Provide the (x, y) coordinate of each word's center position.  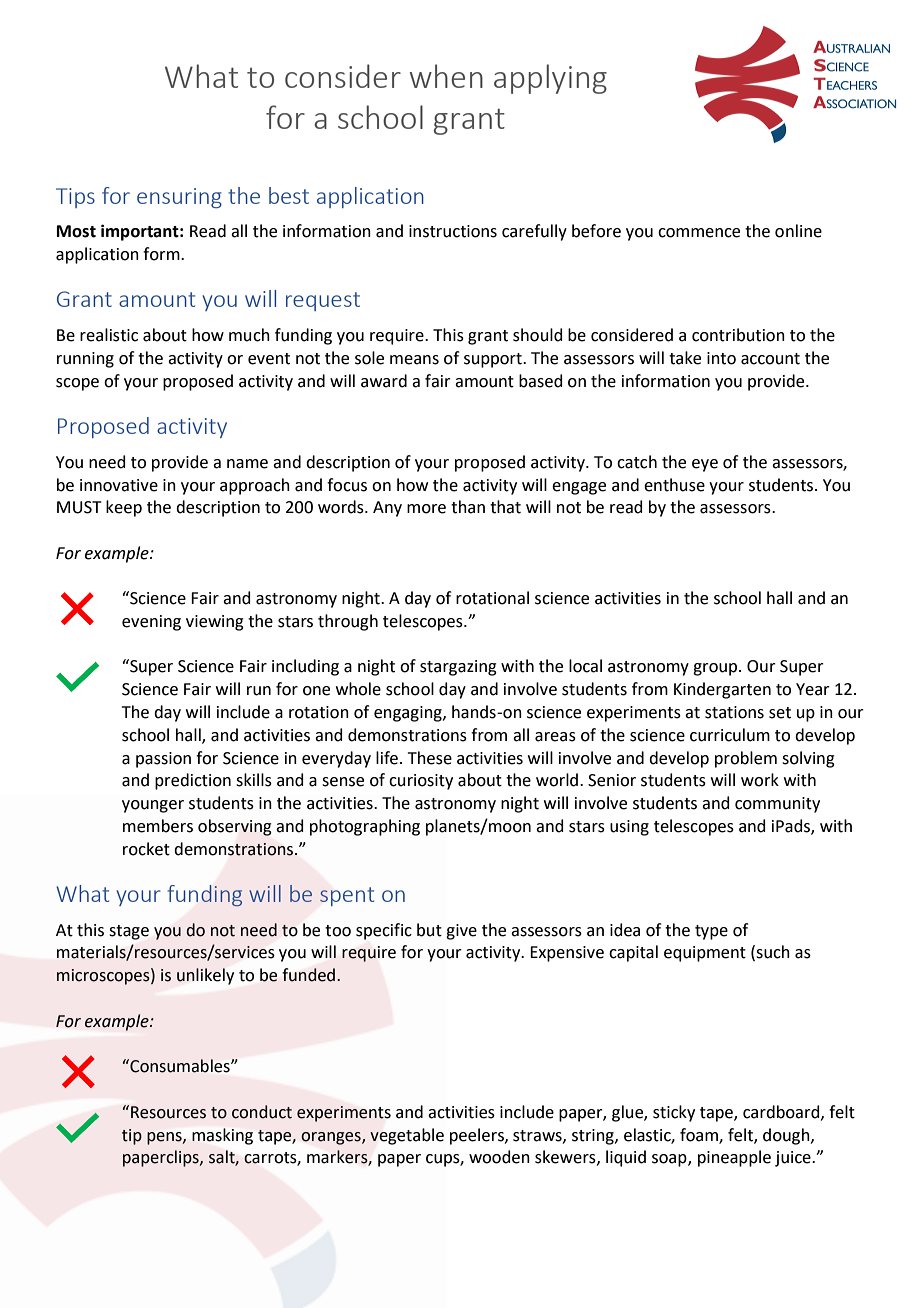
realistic (109, 335)
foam (700, 1135)
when (446, 76)
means (414, 360)
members (158, 826)
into (721, 358)
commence (699, 233)
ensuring (179, 198)
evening (151, 623)
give (461, 932)
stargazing (458, 668)
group (716, 669)
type (711, 932)
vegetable (407, 1136)
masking (222, 1136)
